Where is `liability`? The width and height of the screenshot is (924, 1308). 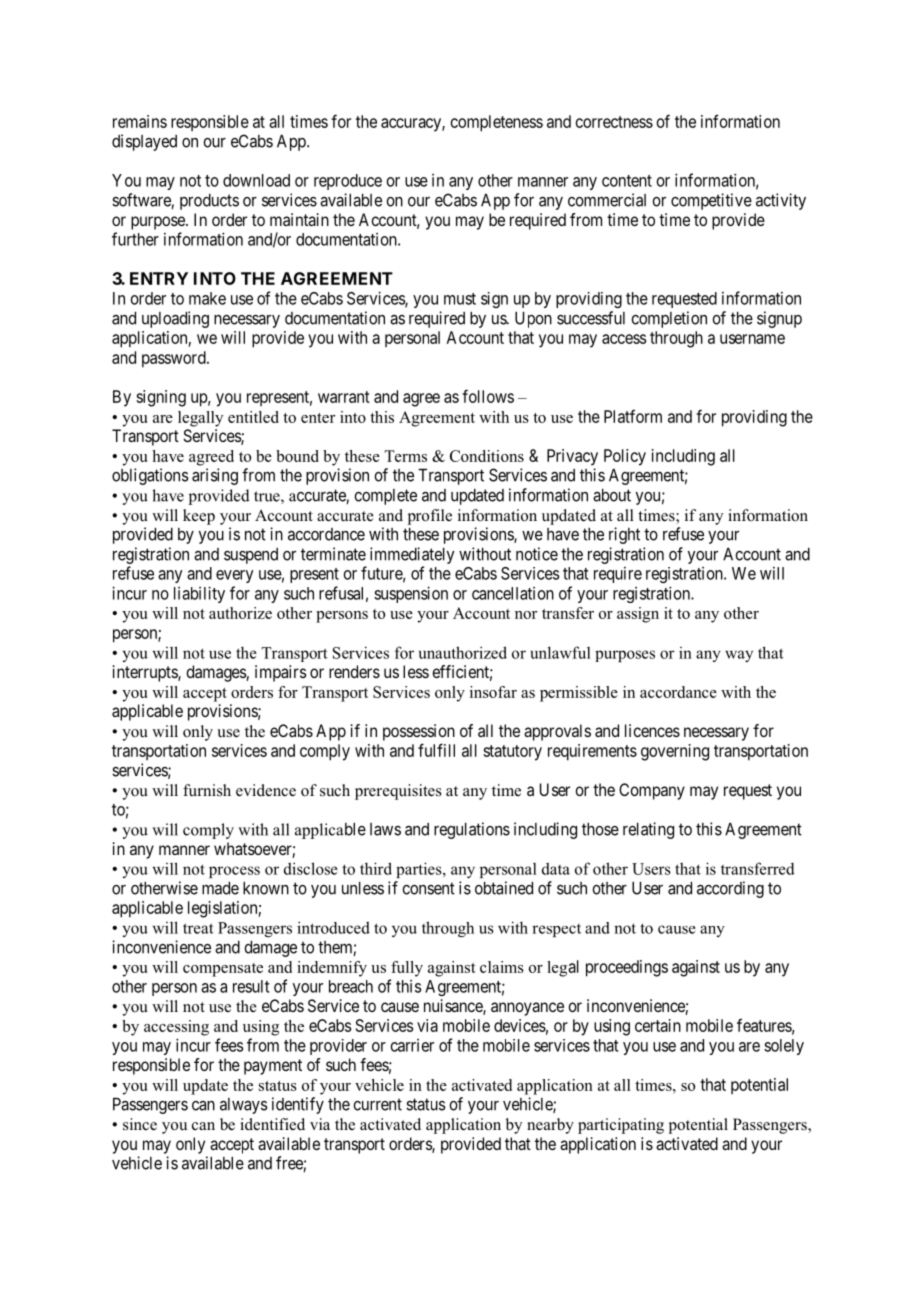 liability is located at coordinates (199, 594).
